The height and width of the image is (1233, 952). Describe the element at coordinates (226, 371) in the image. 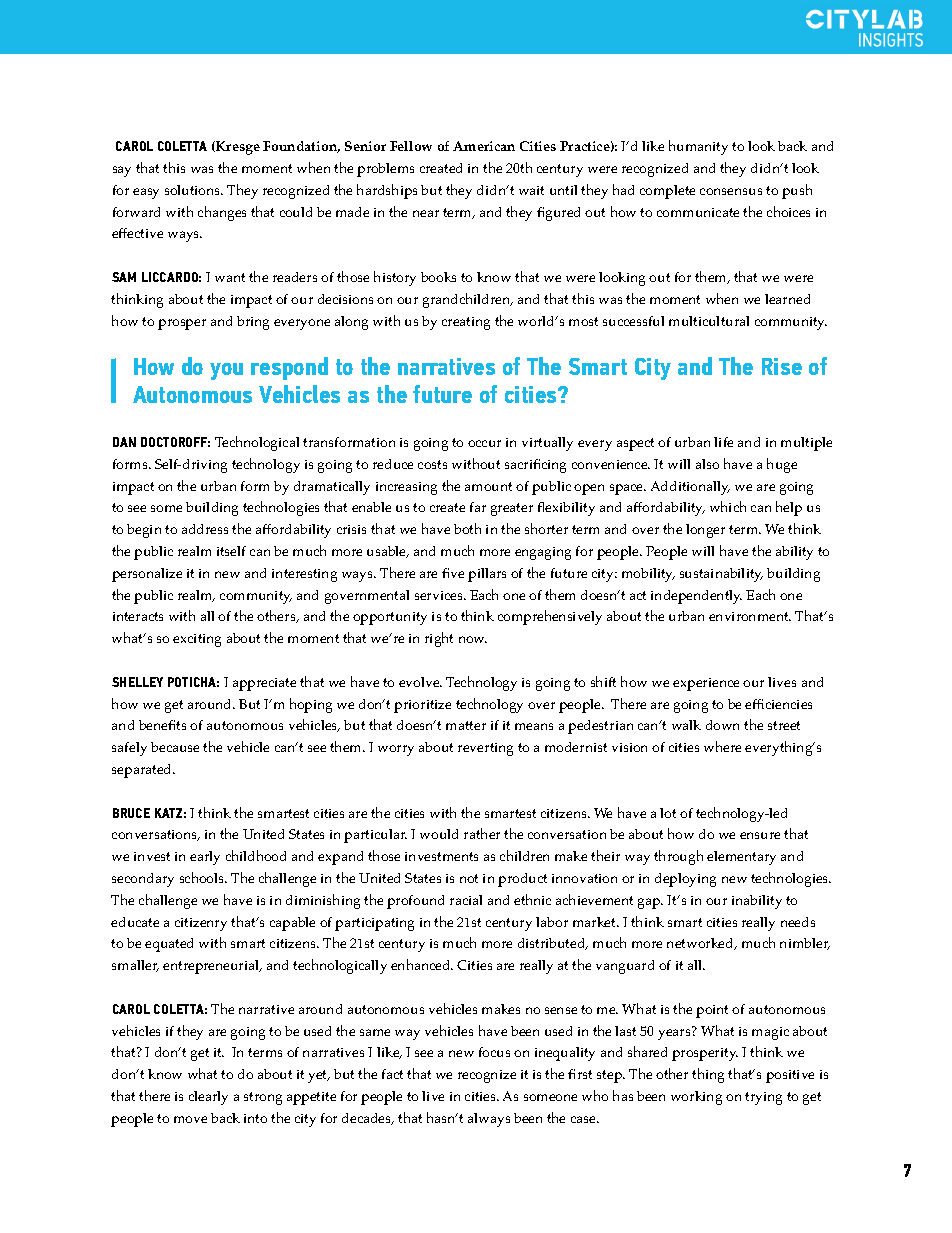

I see `you` at that location.
